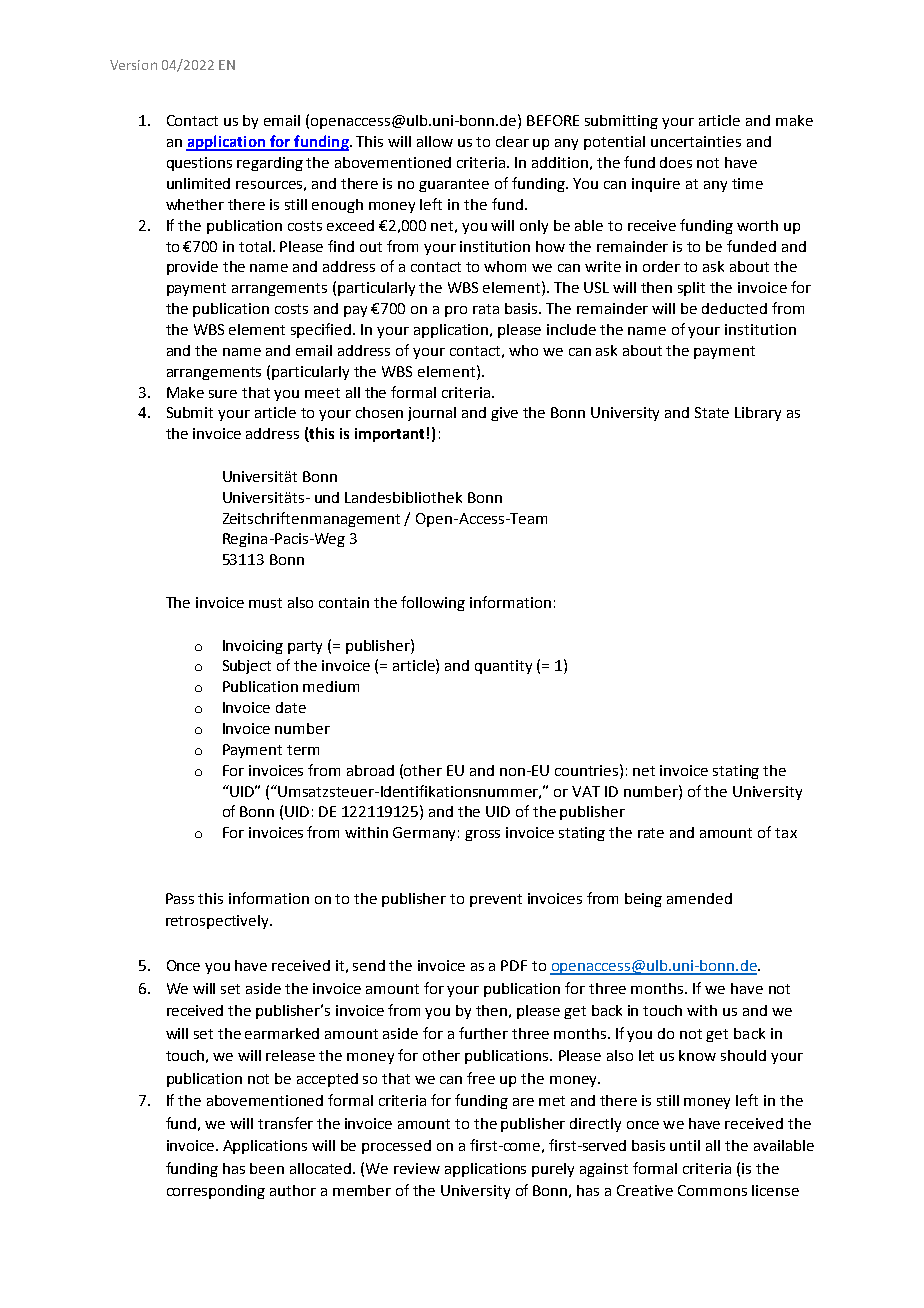 This screenshot has height=1308, width=924. What do you see at coordinates (216, 1192) in the screenshot?
I see `corresponding` at bounding box center [216, 1192].
